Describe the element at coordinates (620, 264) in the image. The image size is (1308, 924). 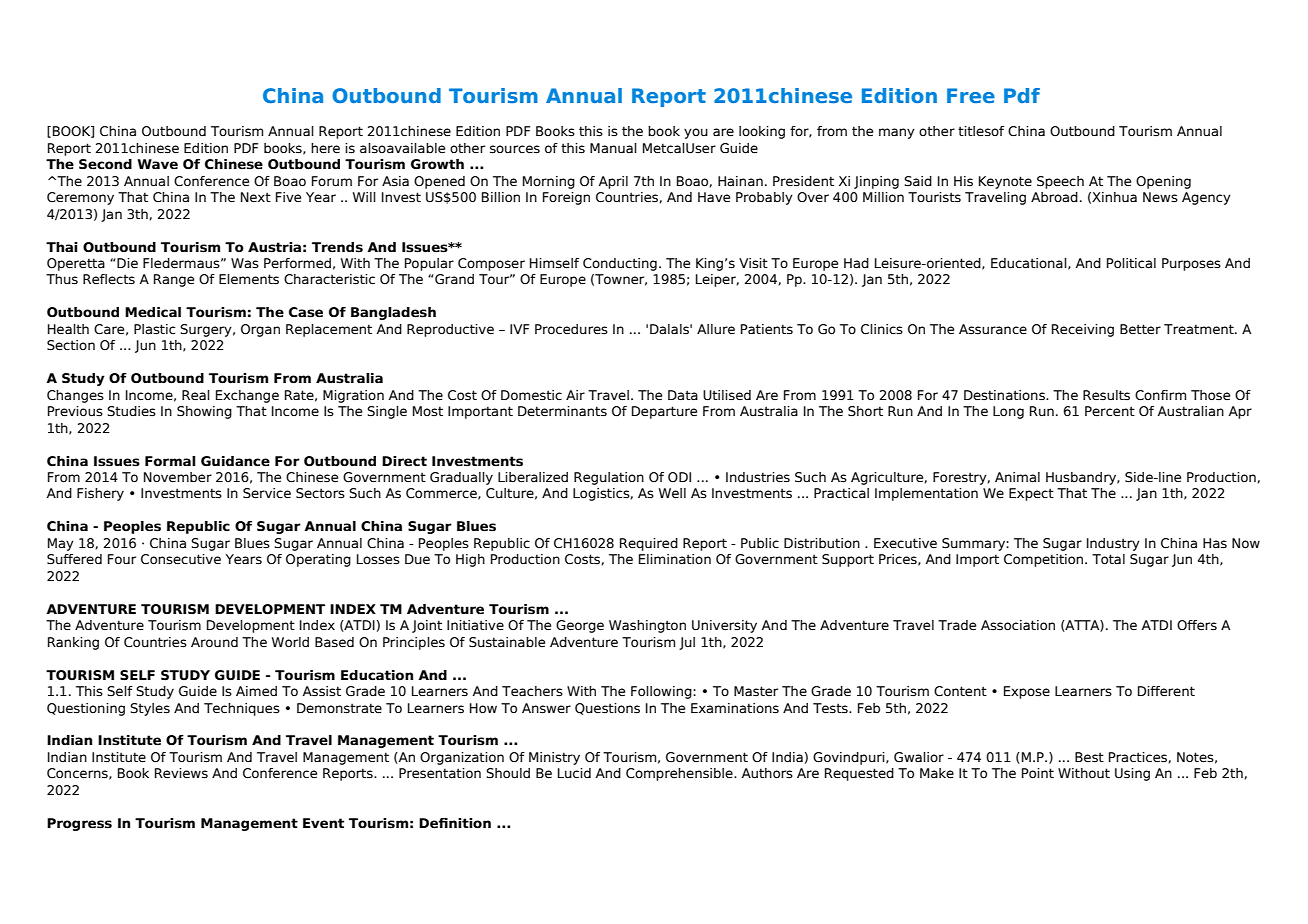
I see `Conducting` at that location.
